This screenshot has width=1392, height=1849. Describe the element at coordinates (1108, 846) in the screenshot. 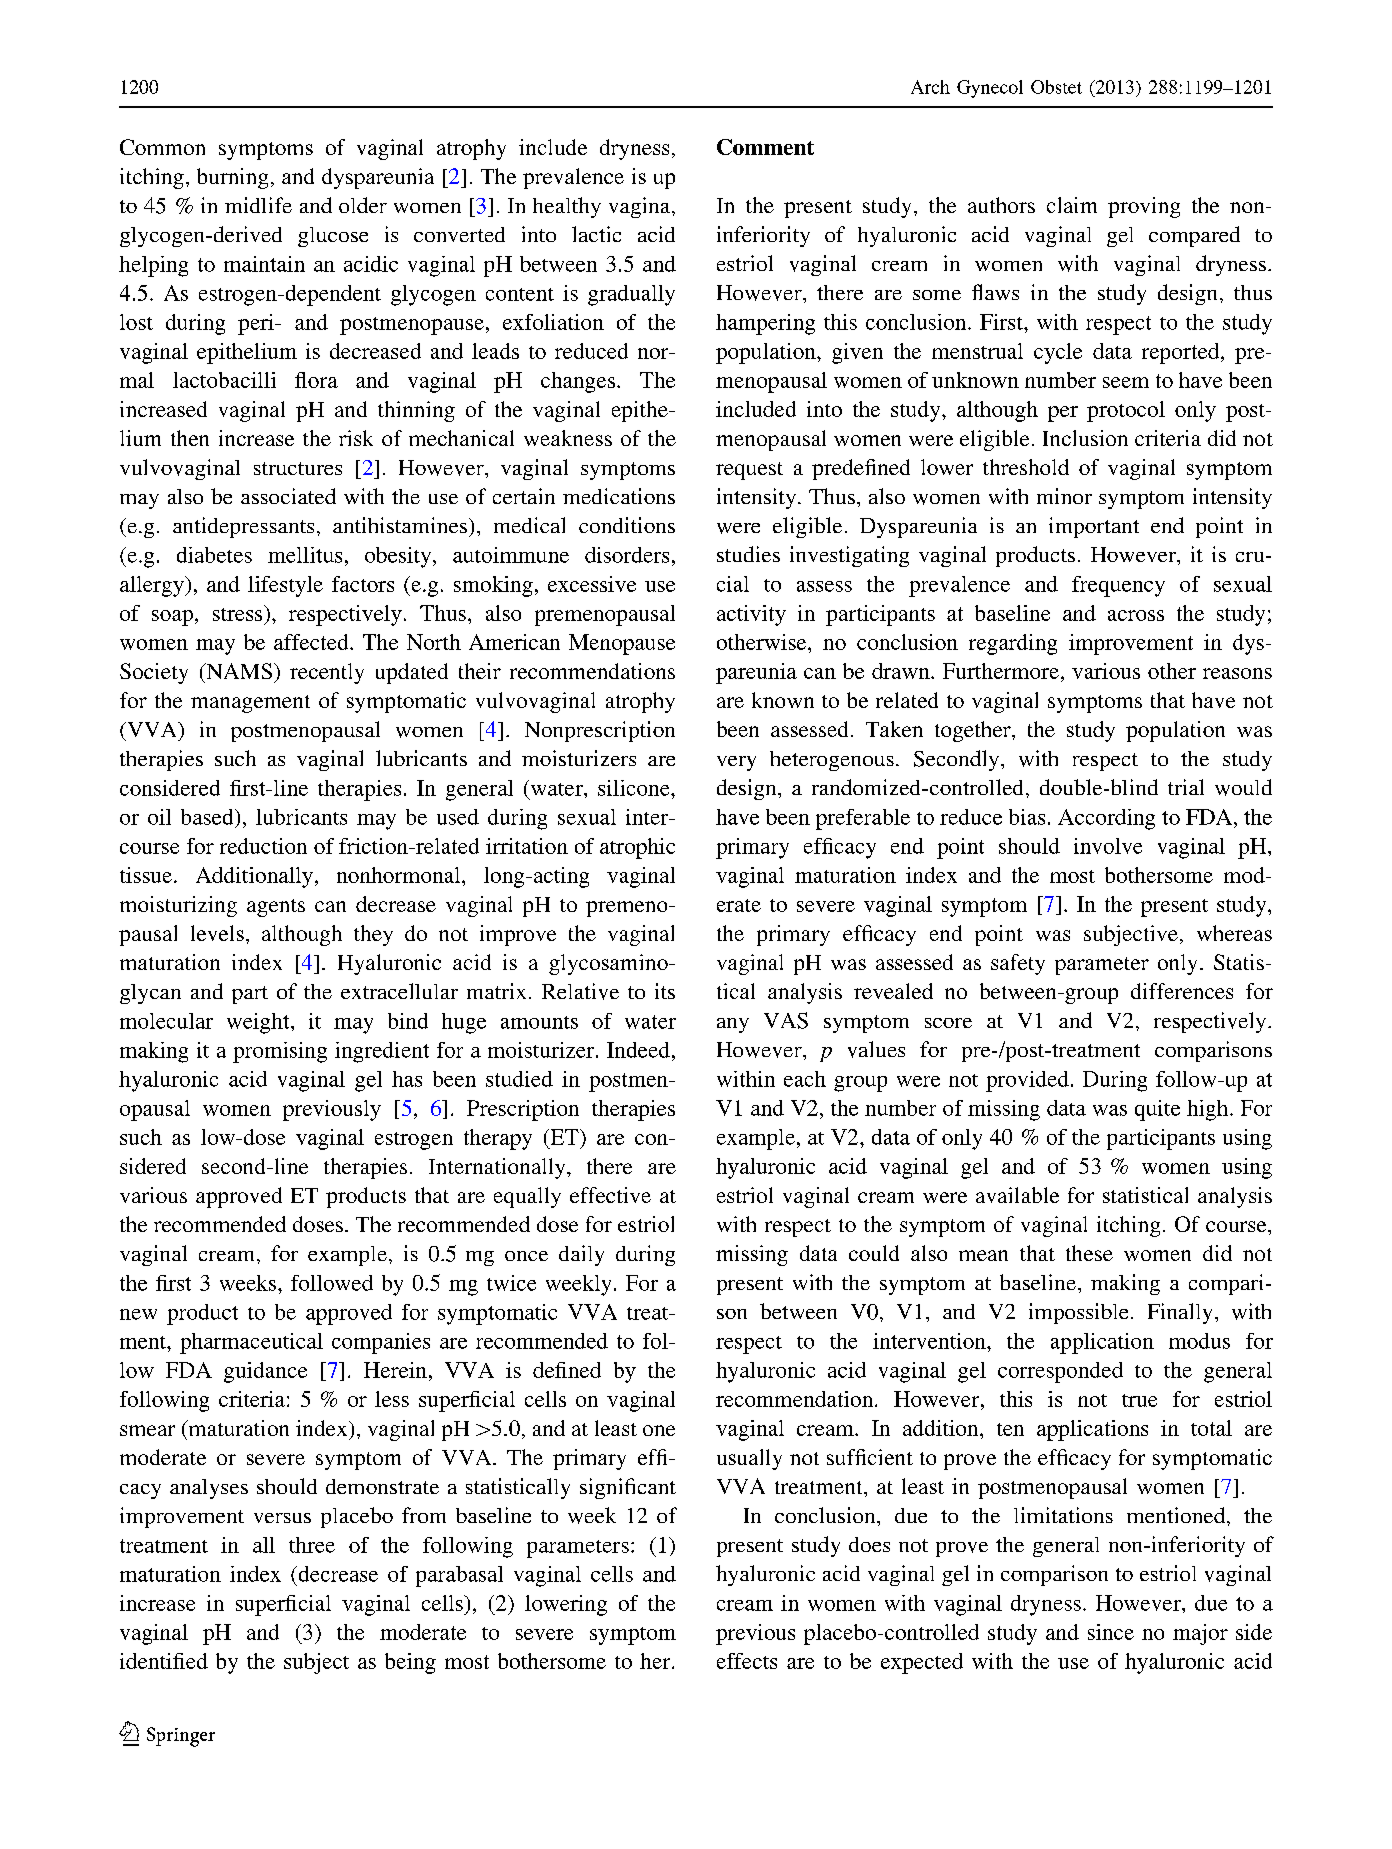

I see `involve` at that location.
